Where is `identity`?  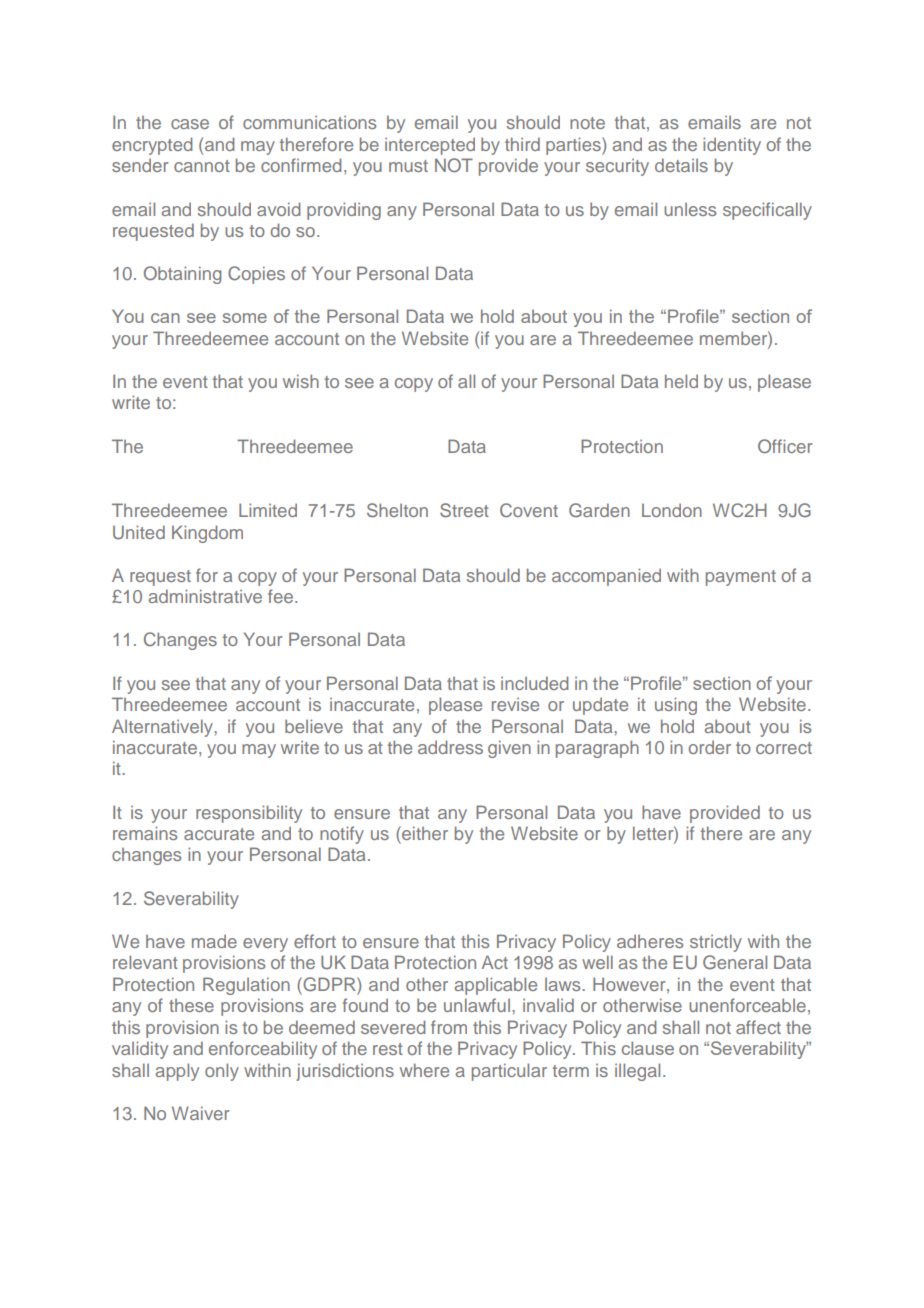 identity is located at coordinates (732, 146).
